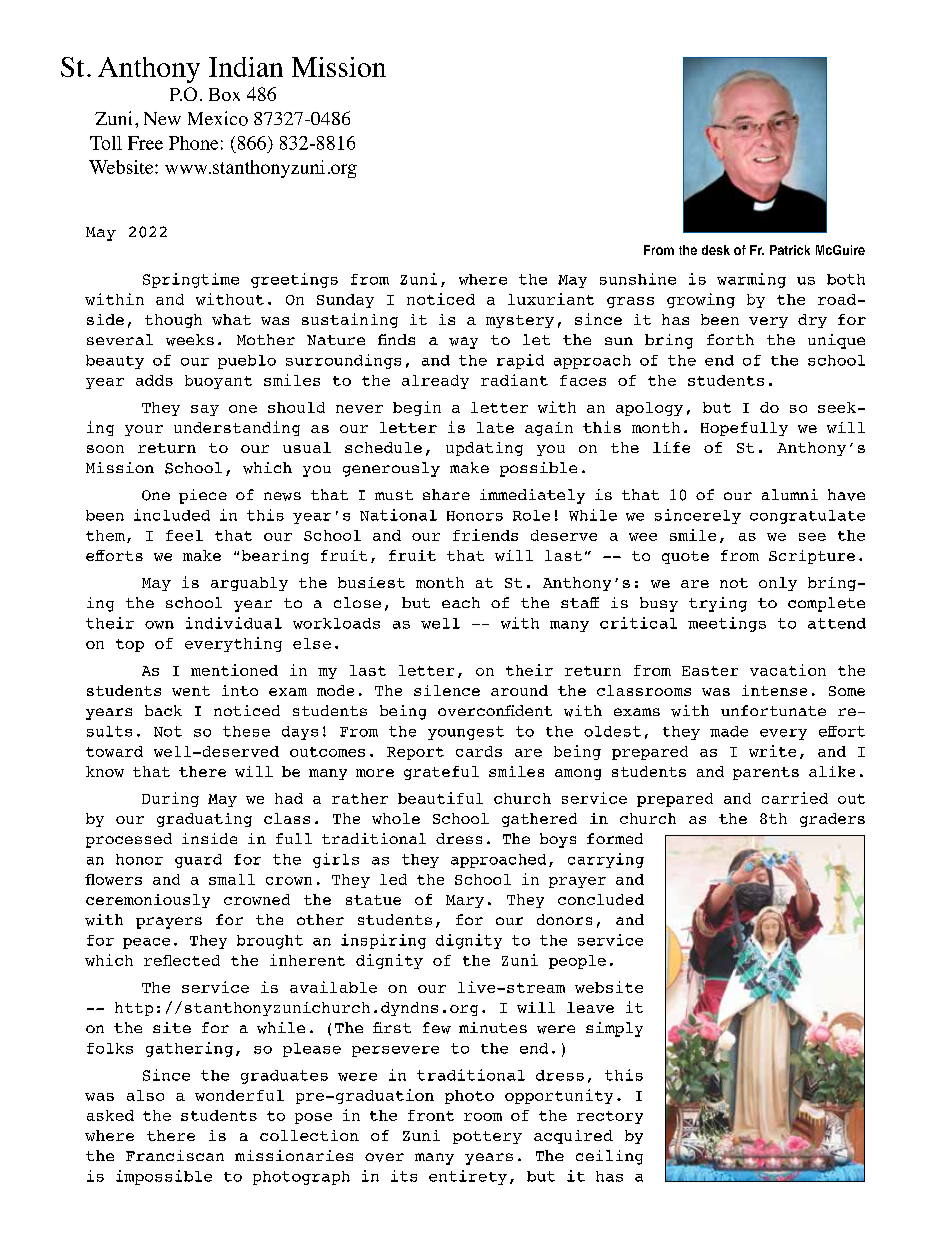 The width and height of the image is (952, 1233). Describe the element at coordinates (237, 428) in the image. I see `understanding` at that location.
